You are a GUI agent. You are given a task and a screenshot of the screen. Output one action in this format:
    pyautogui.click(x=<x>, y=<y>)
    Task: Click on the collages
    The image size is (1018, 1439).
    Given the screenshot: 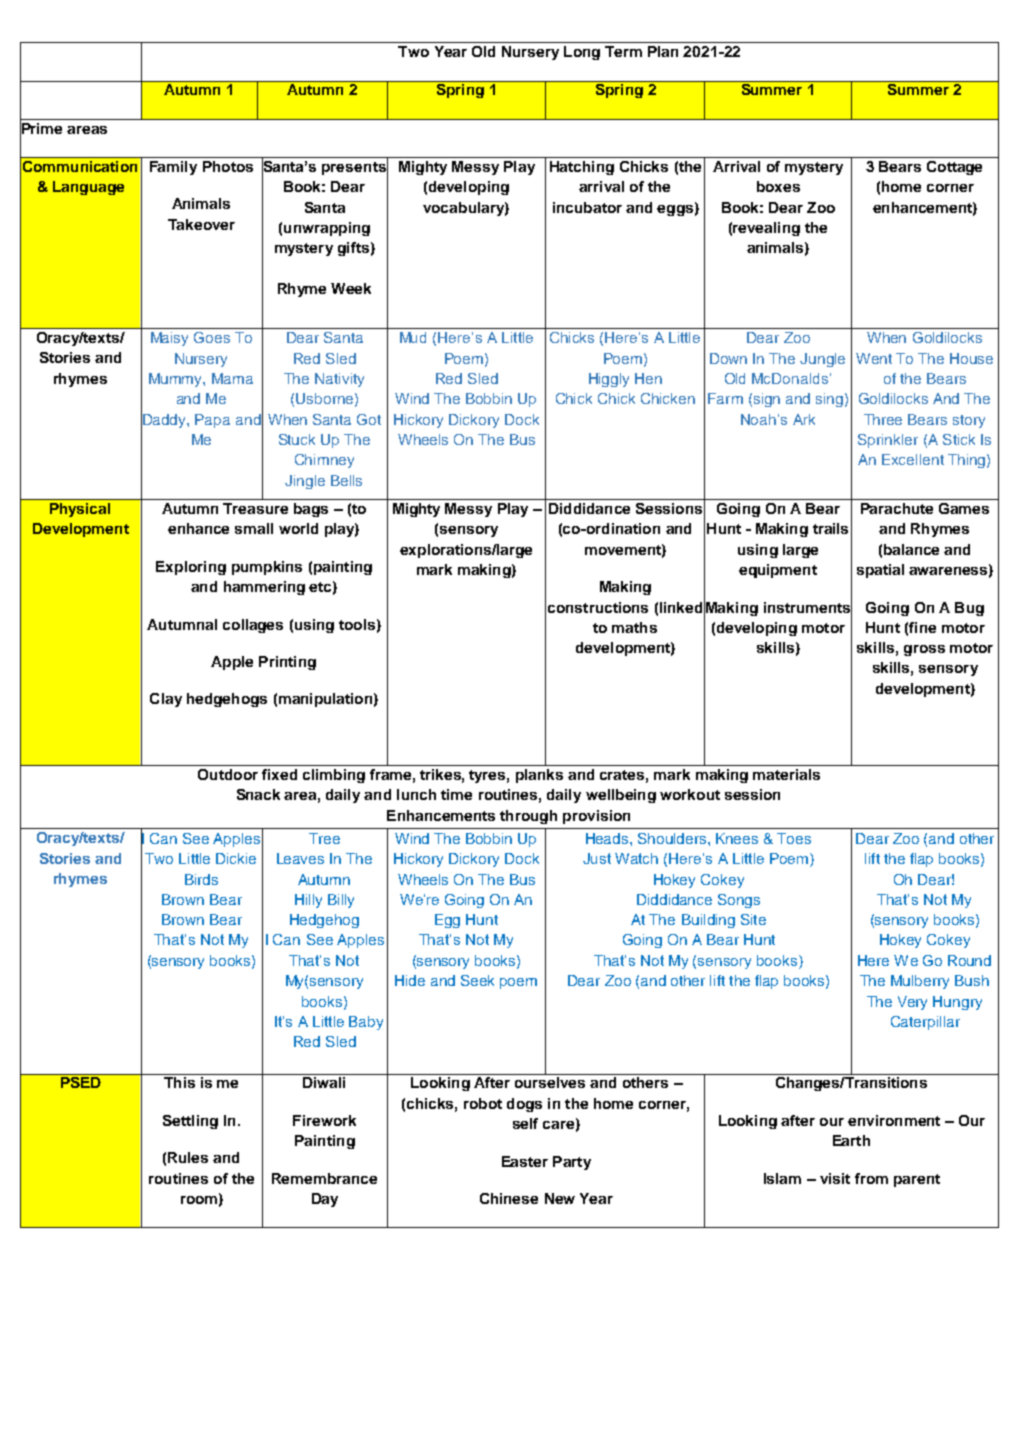 What is the action you would take?
    pyautogui.click(x=253, y=626)
